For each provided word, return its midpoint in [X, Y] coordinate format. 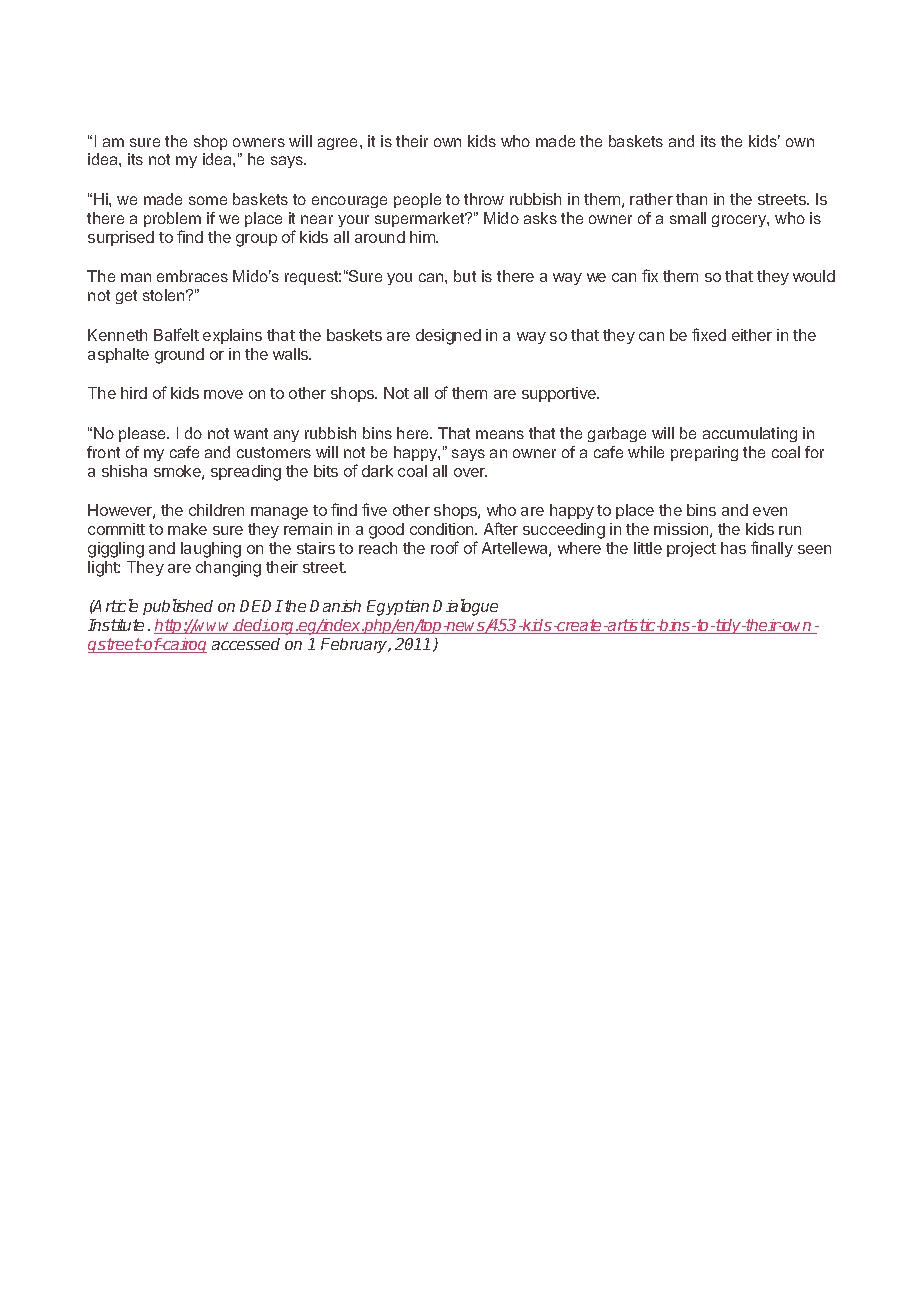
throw [484, 199]
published [178, 607]
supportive [560, 394]
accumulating [750, 434]
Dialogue [465, 607]
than [691, 199]
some [208, 200]
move [223, 394]
